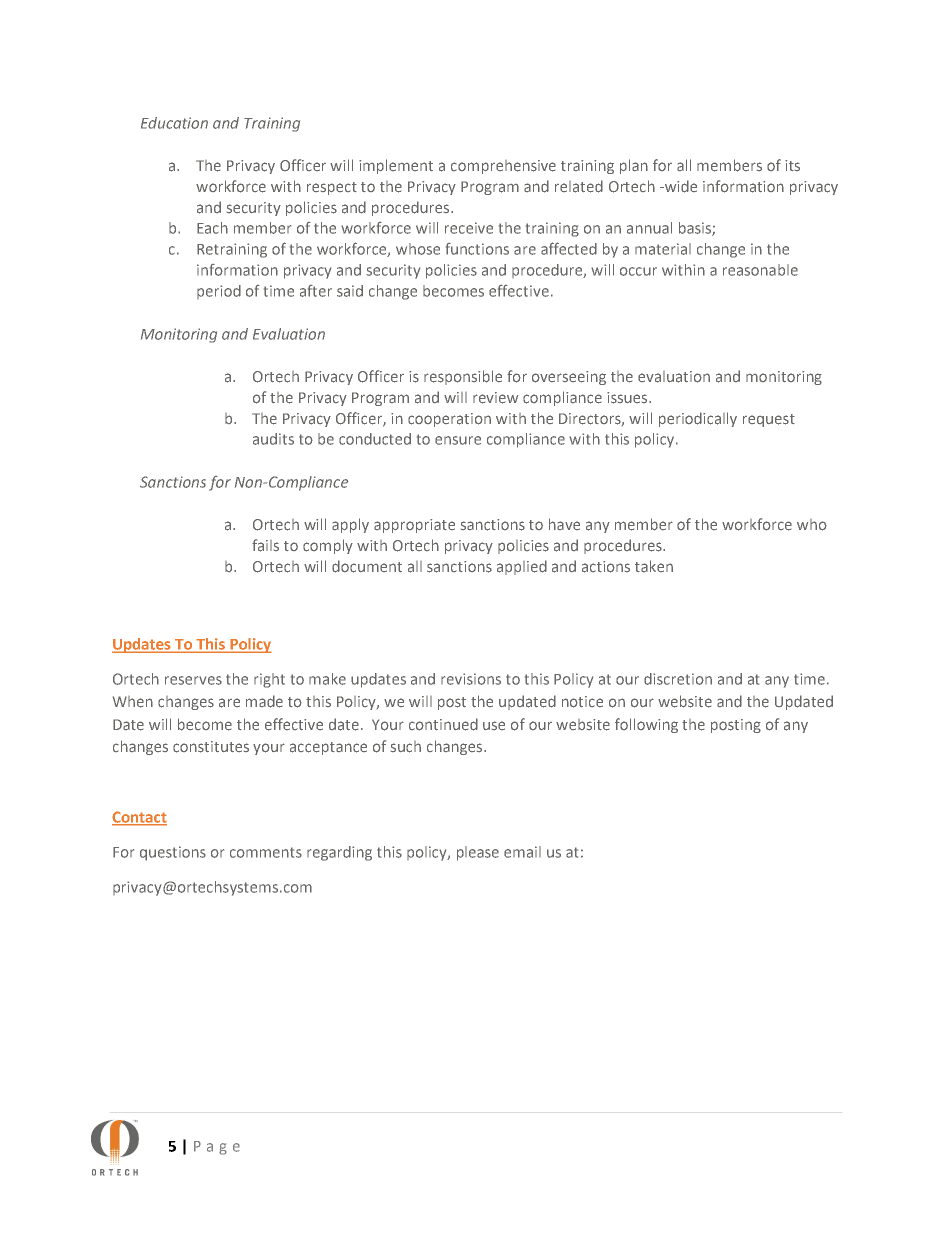 The width and height of the screenshot is (952, 1233). I want to click on request, so click(769, 420).
